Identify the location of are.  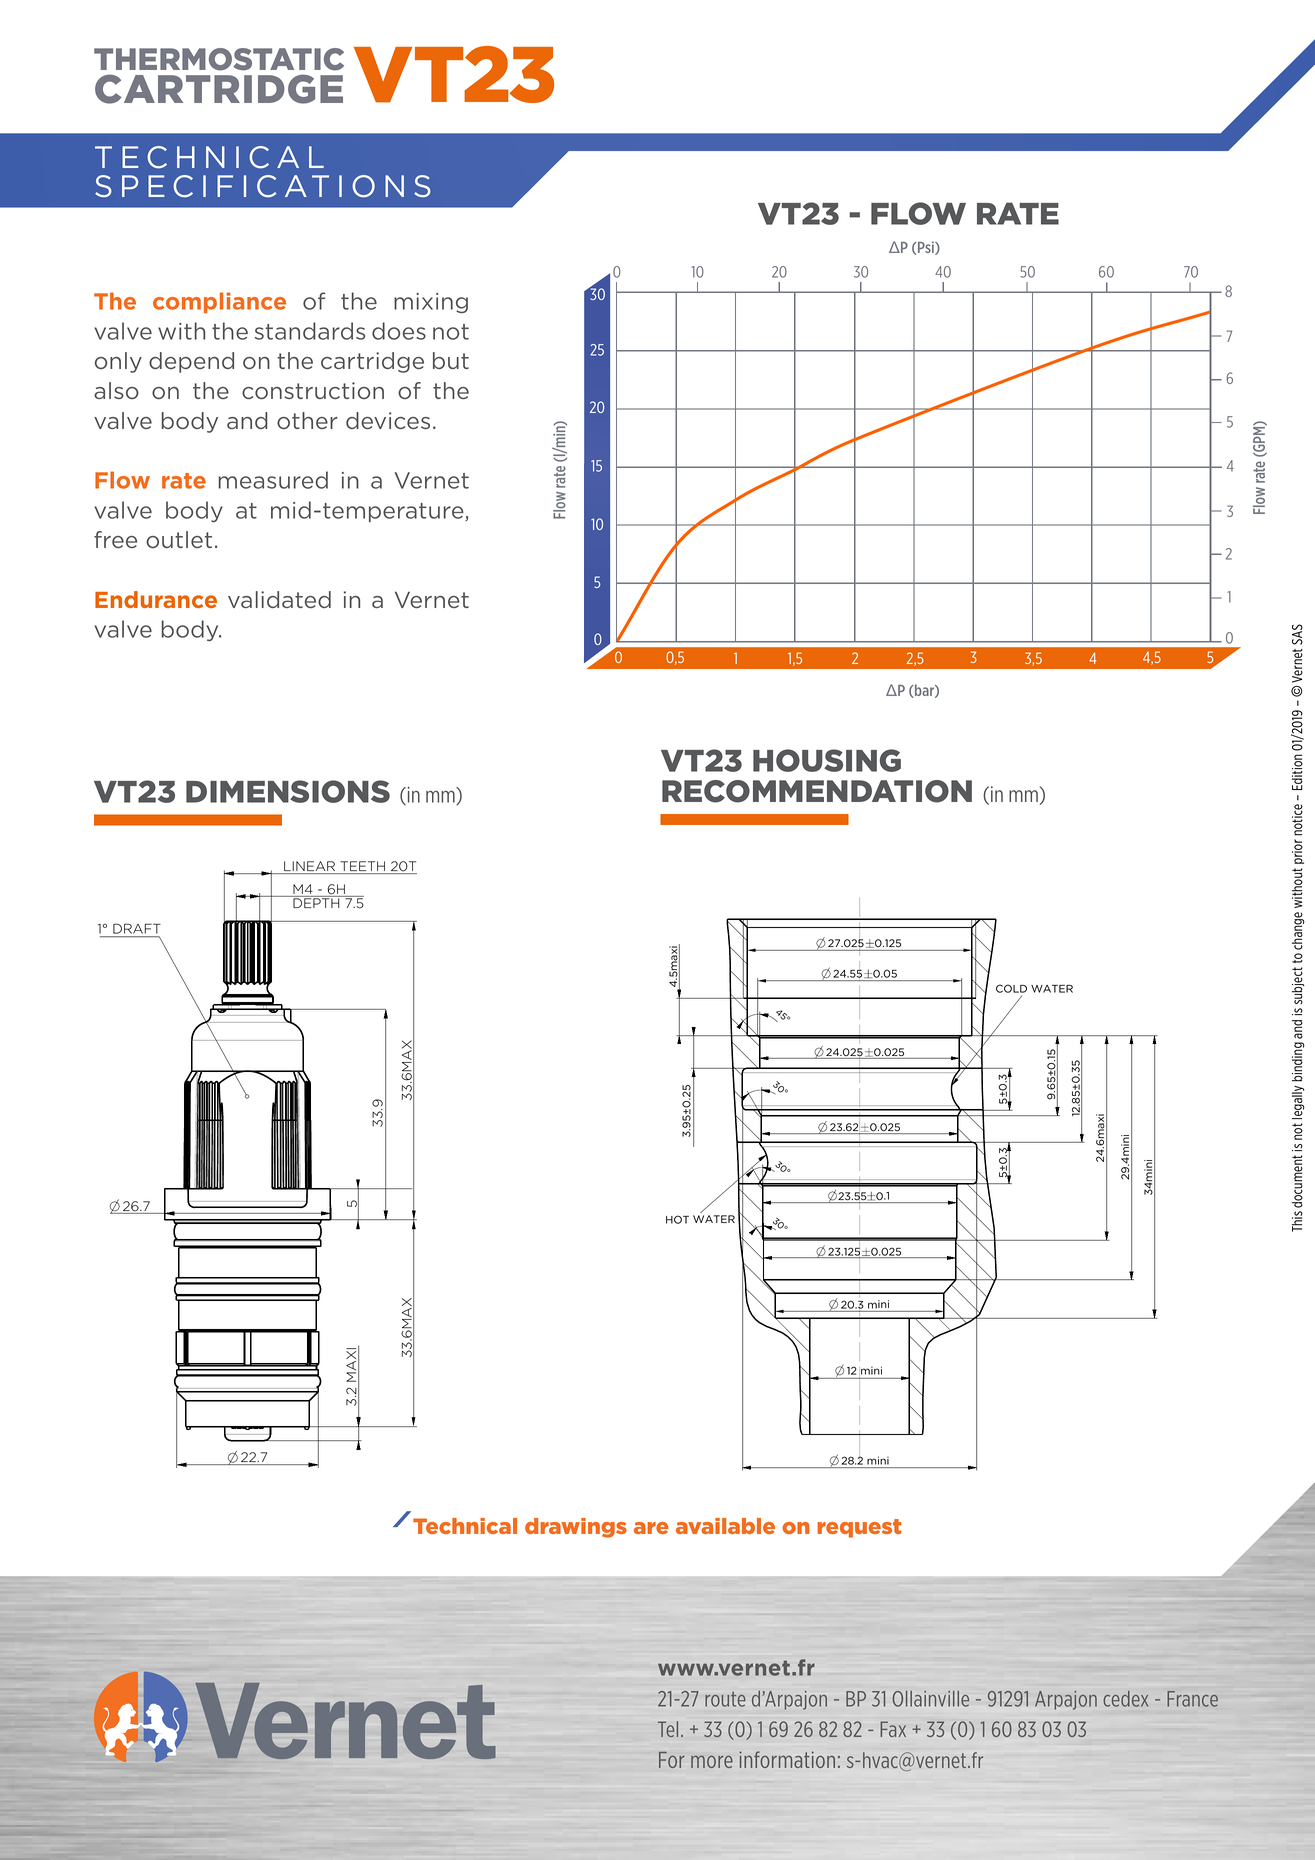
(651, 1528).
